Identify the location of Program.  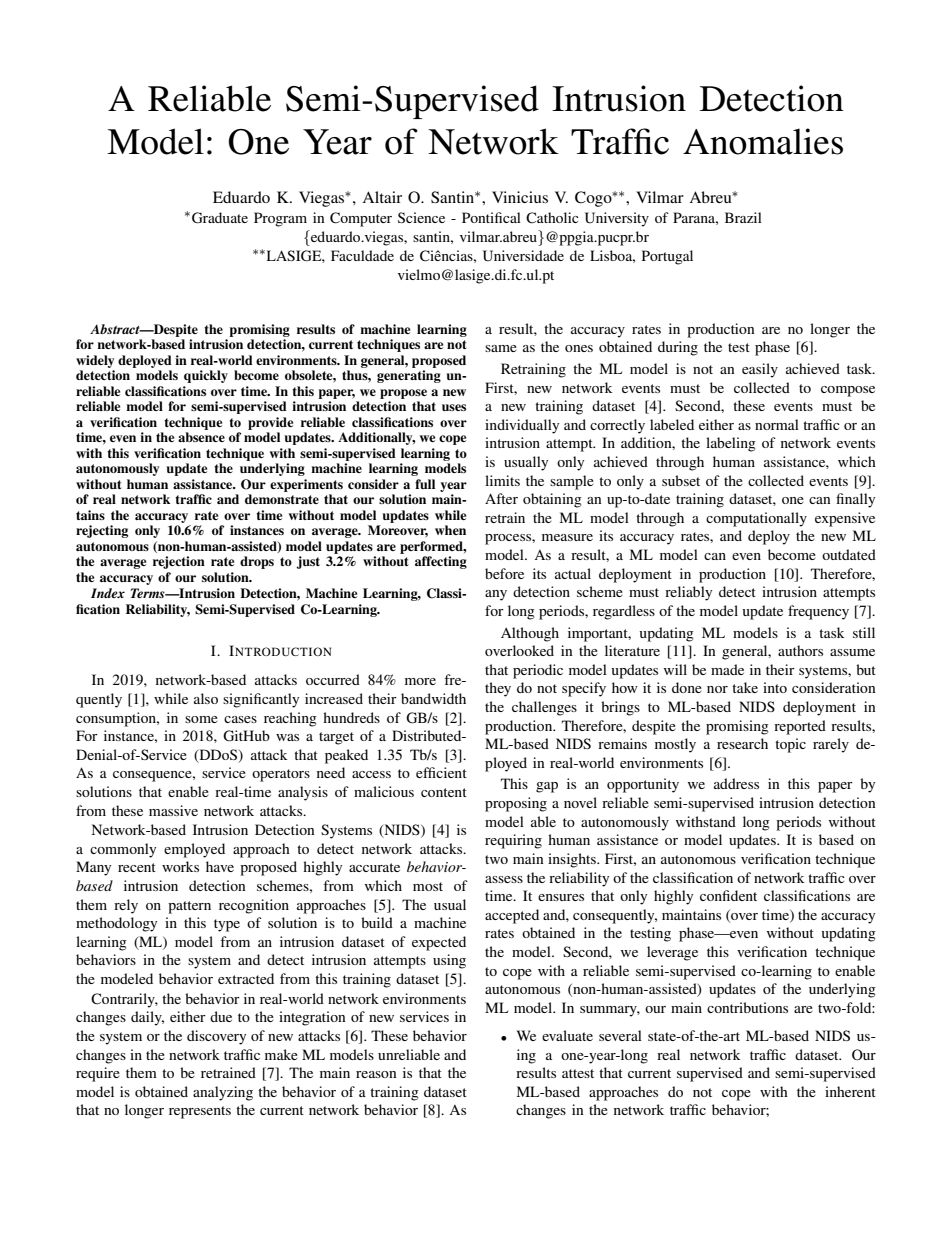
(280, 219).
